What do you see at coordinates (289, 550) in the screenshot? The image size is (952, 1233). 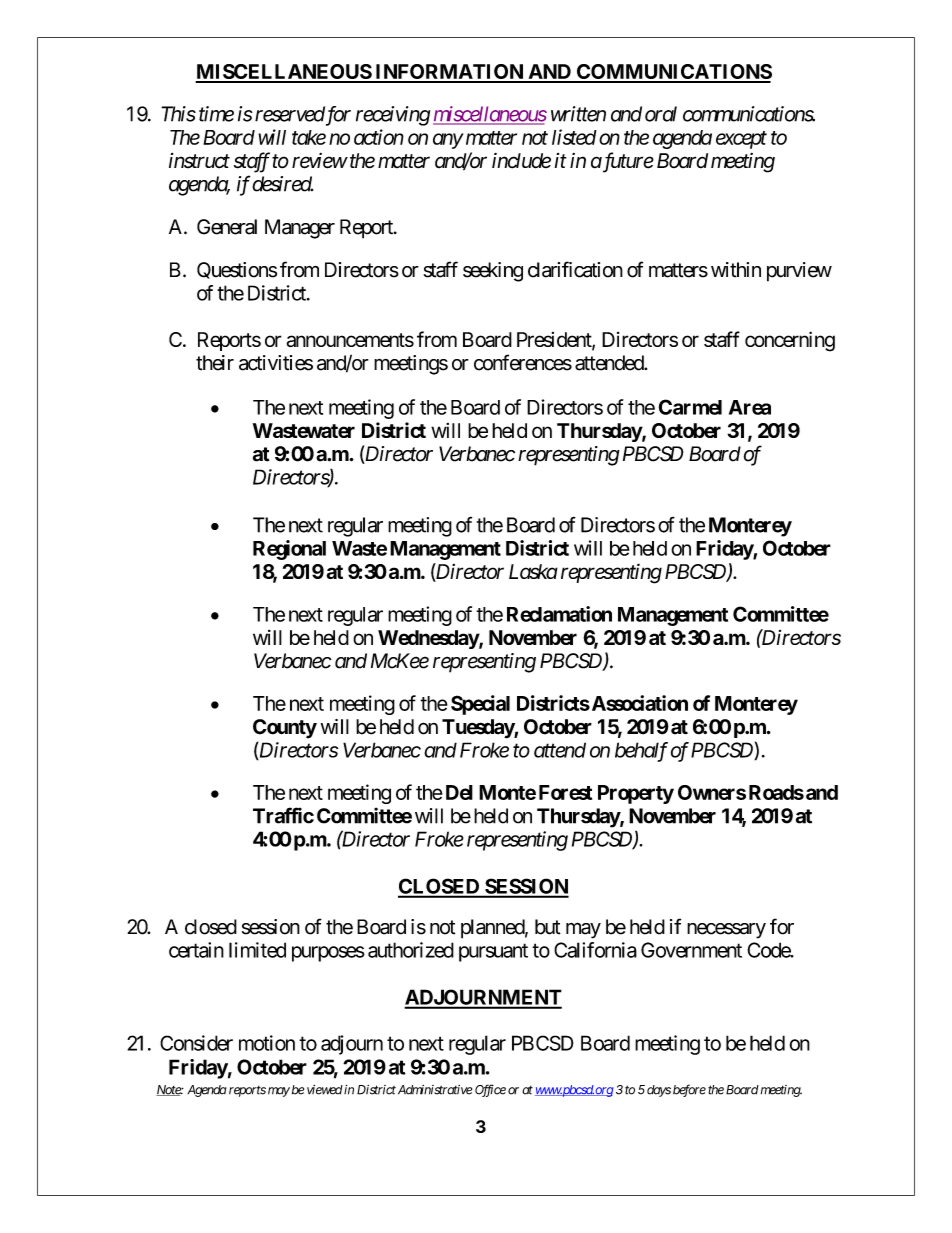 I see `Regional` at bounding box center [289, 550].
